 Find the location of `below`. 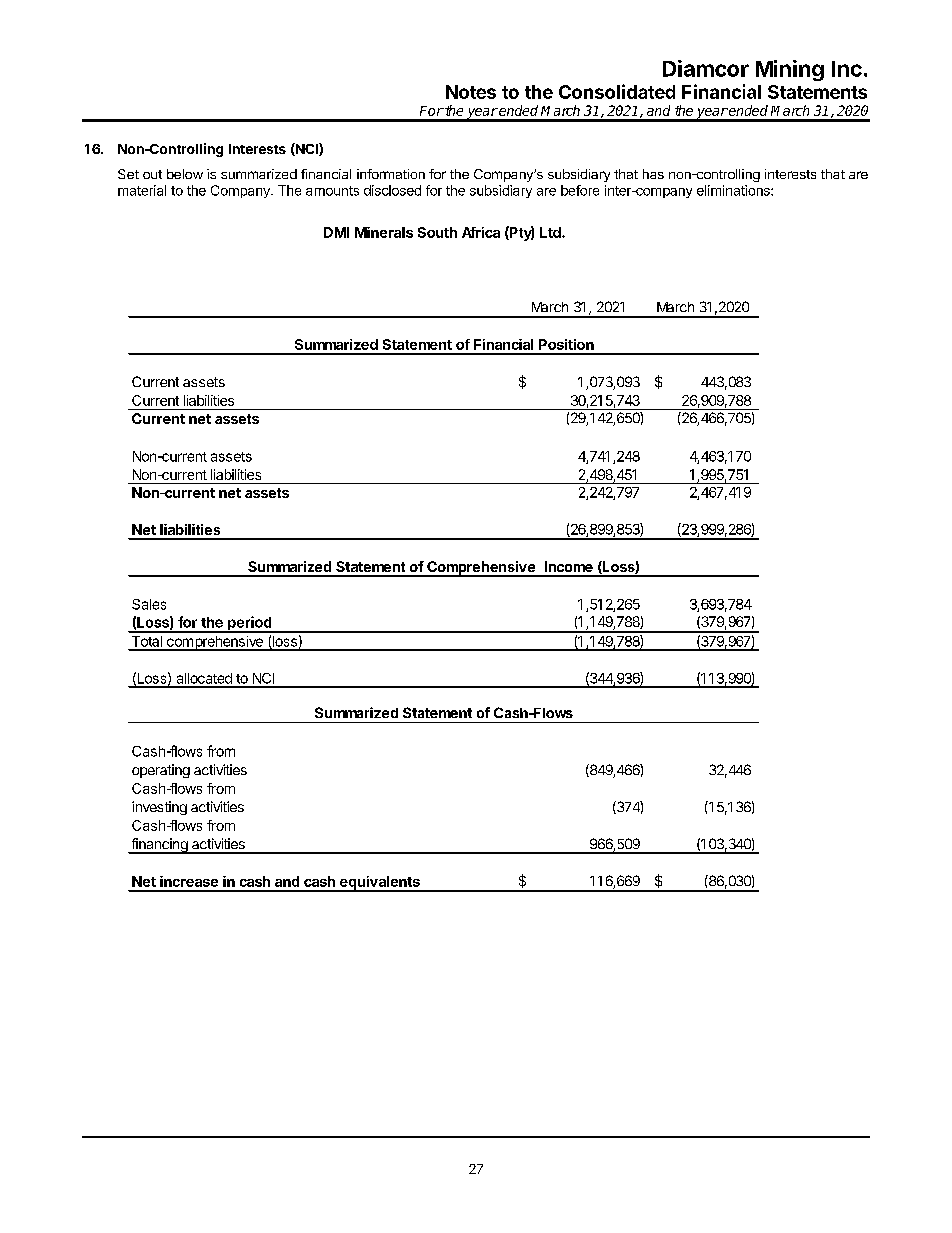

below is located at coordinates (185, 174).
